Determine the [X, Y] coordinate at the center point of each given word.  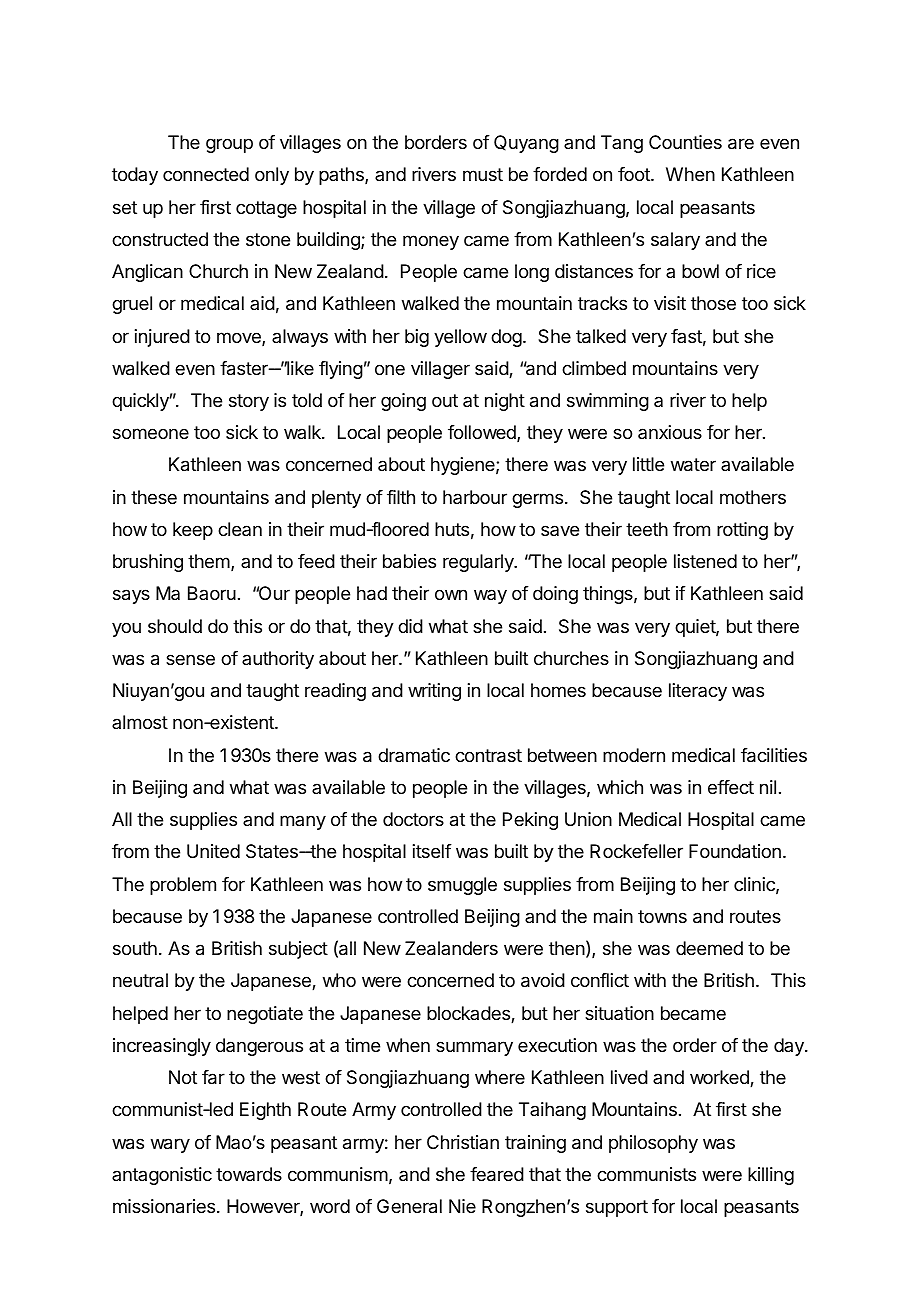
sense [190, 659]
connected [206, 174]
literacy [698, 692]
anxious [670, 432]
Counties [685, 142]
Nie [462, 1206]
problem [183, 886]
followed [483, 433]
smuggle [462, 886]
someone [151, 433]
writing [434, 692]
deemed [709, 948]
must [483, 174]
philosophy [653, 1144]
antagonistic [162, 1176]
